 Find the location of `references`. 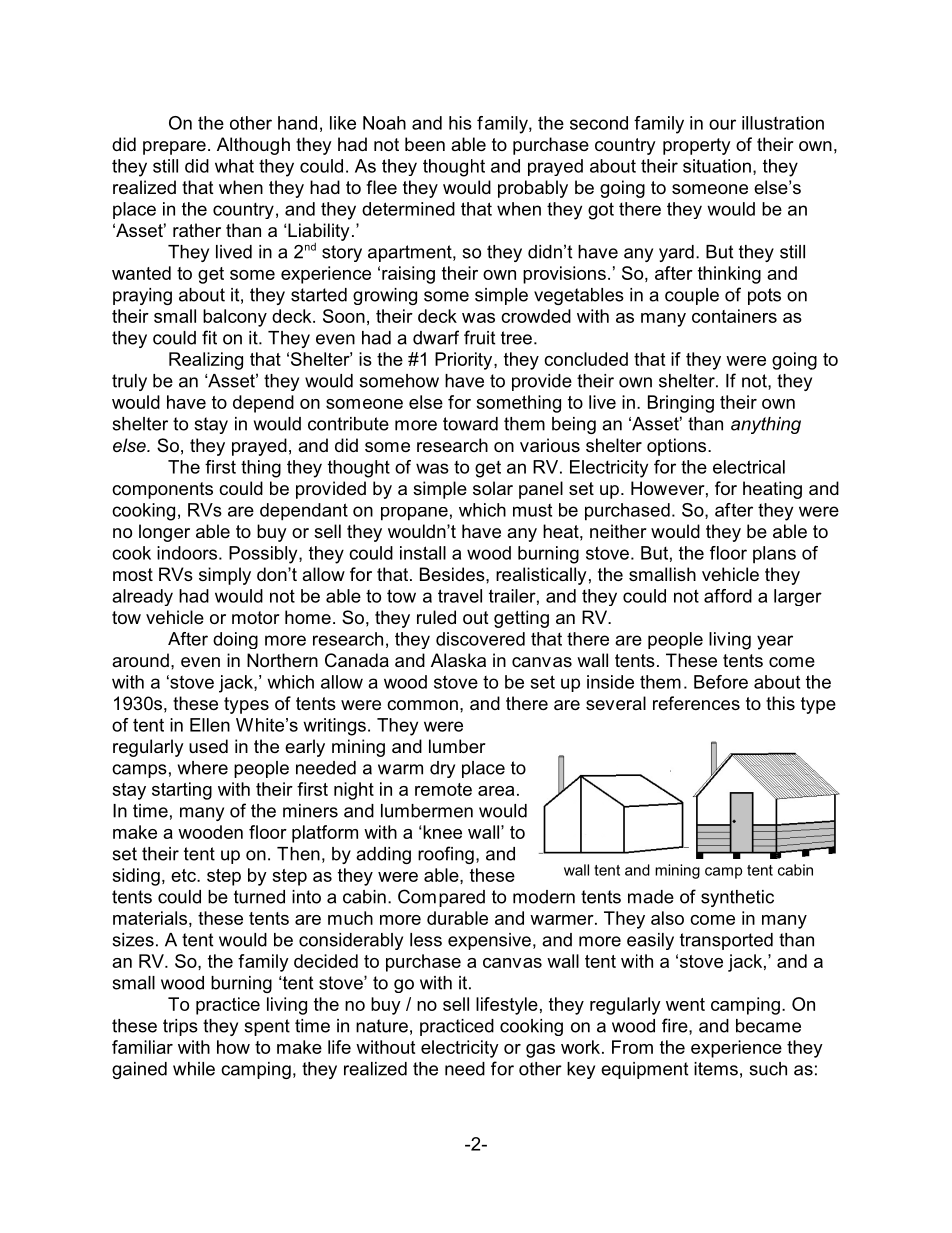

references is located at coordinates (696, 703).
